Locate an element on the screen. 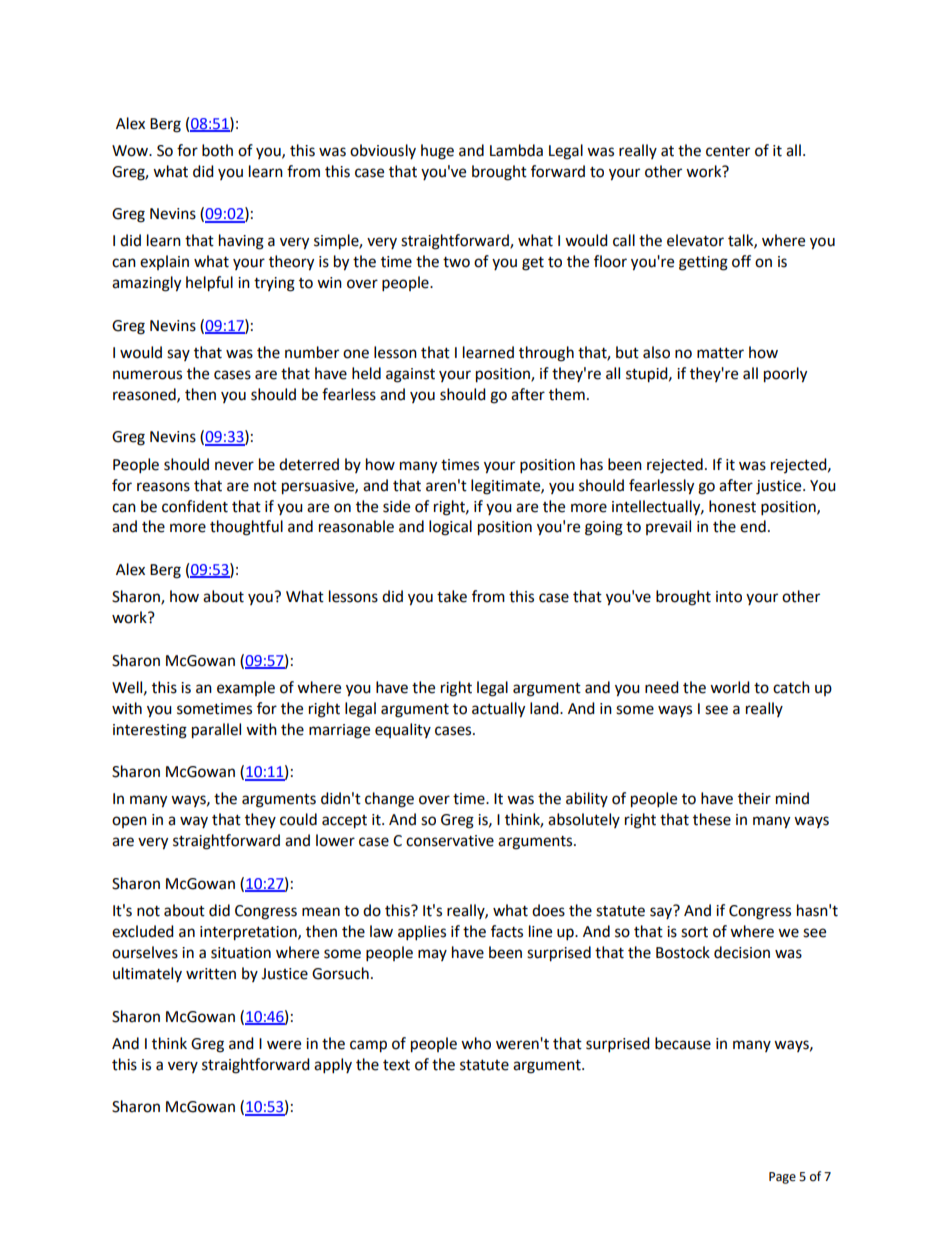  actually is located at coordinates (498, 710).
